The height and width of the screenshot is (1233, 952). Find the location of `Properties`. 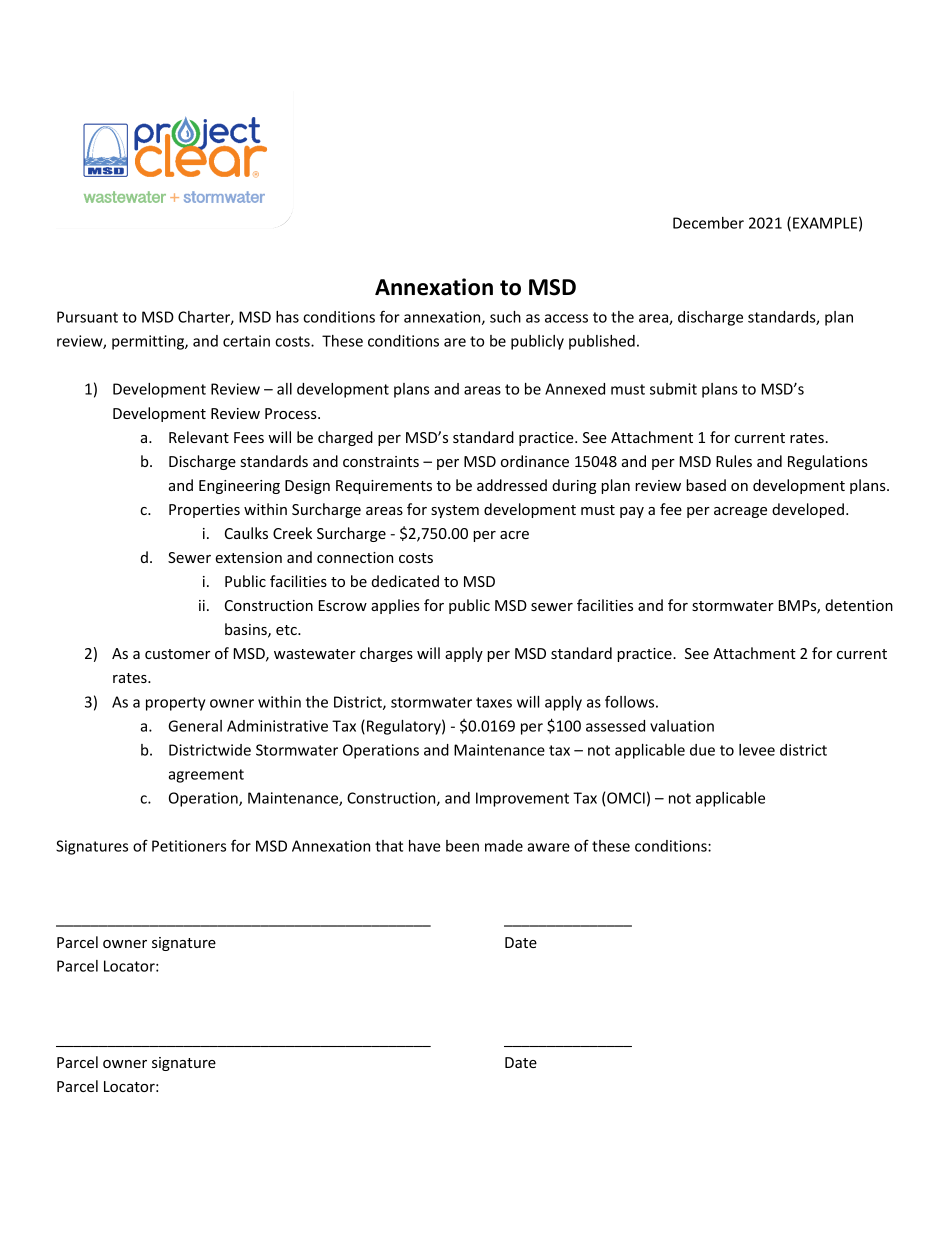

Properties is located at coordinates (204, 511).
